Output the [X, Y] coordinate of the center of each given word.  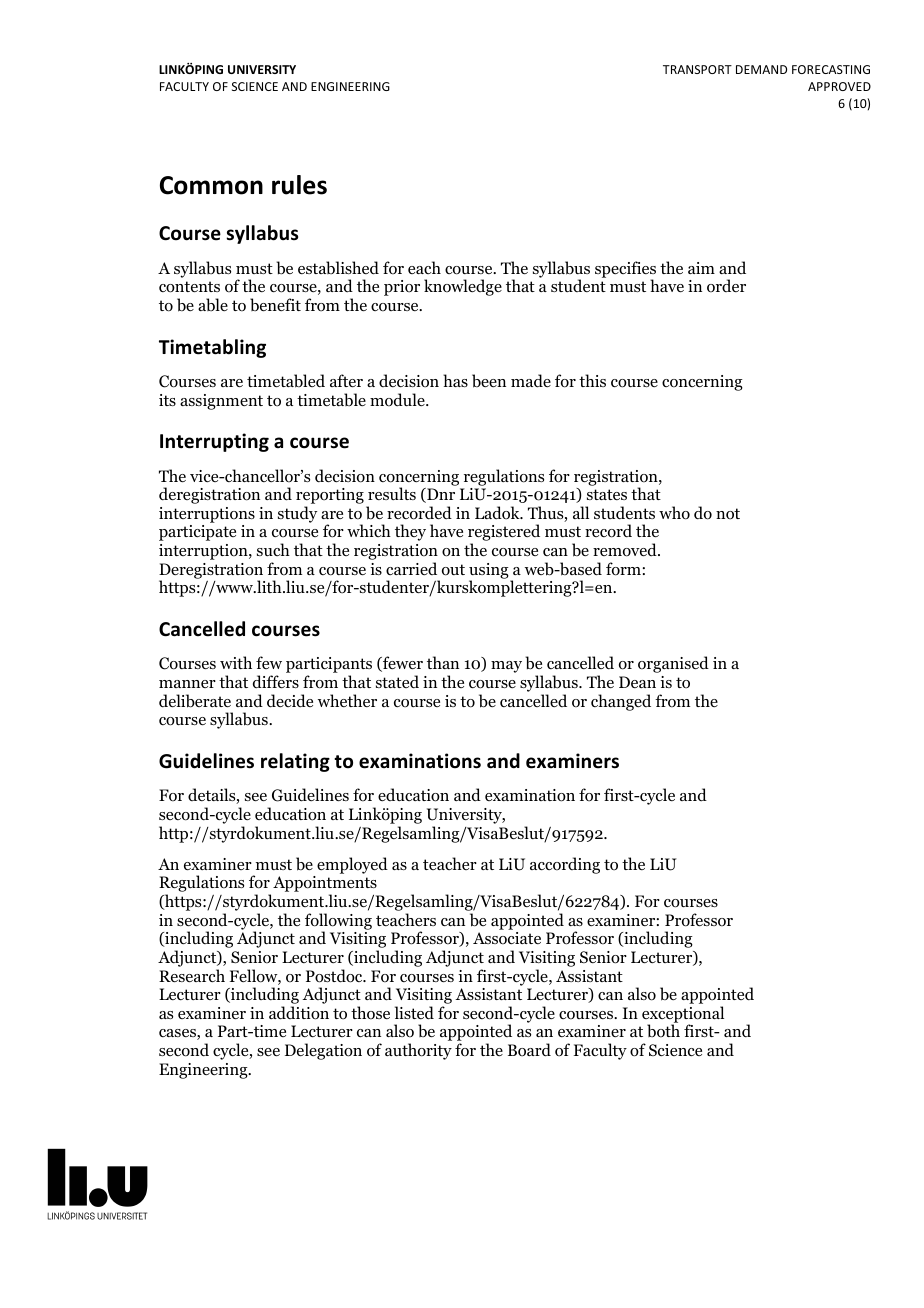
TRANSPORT [697, 69]
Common [211, 185]
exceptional [683, 1015]
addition [299, 1013]
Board [529, 1050]
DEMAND [761, 69]
